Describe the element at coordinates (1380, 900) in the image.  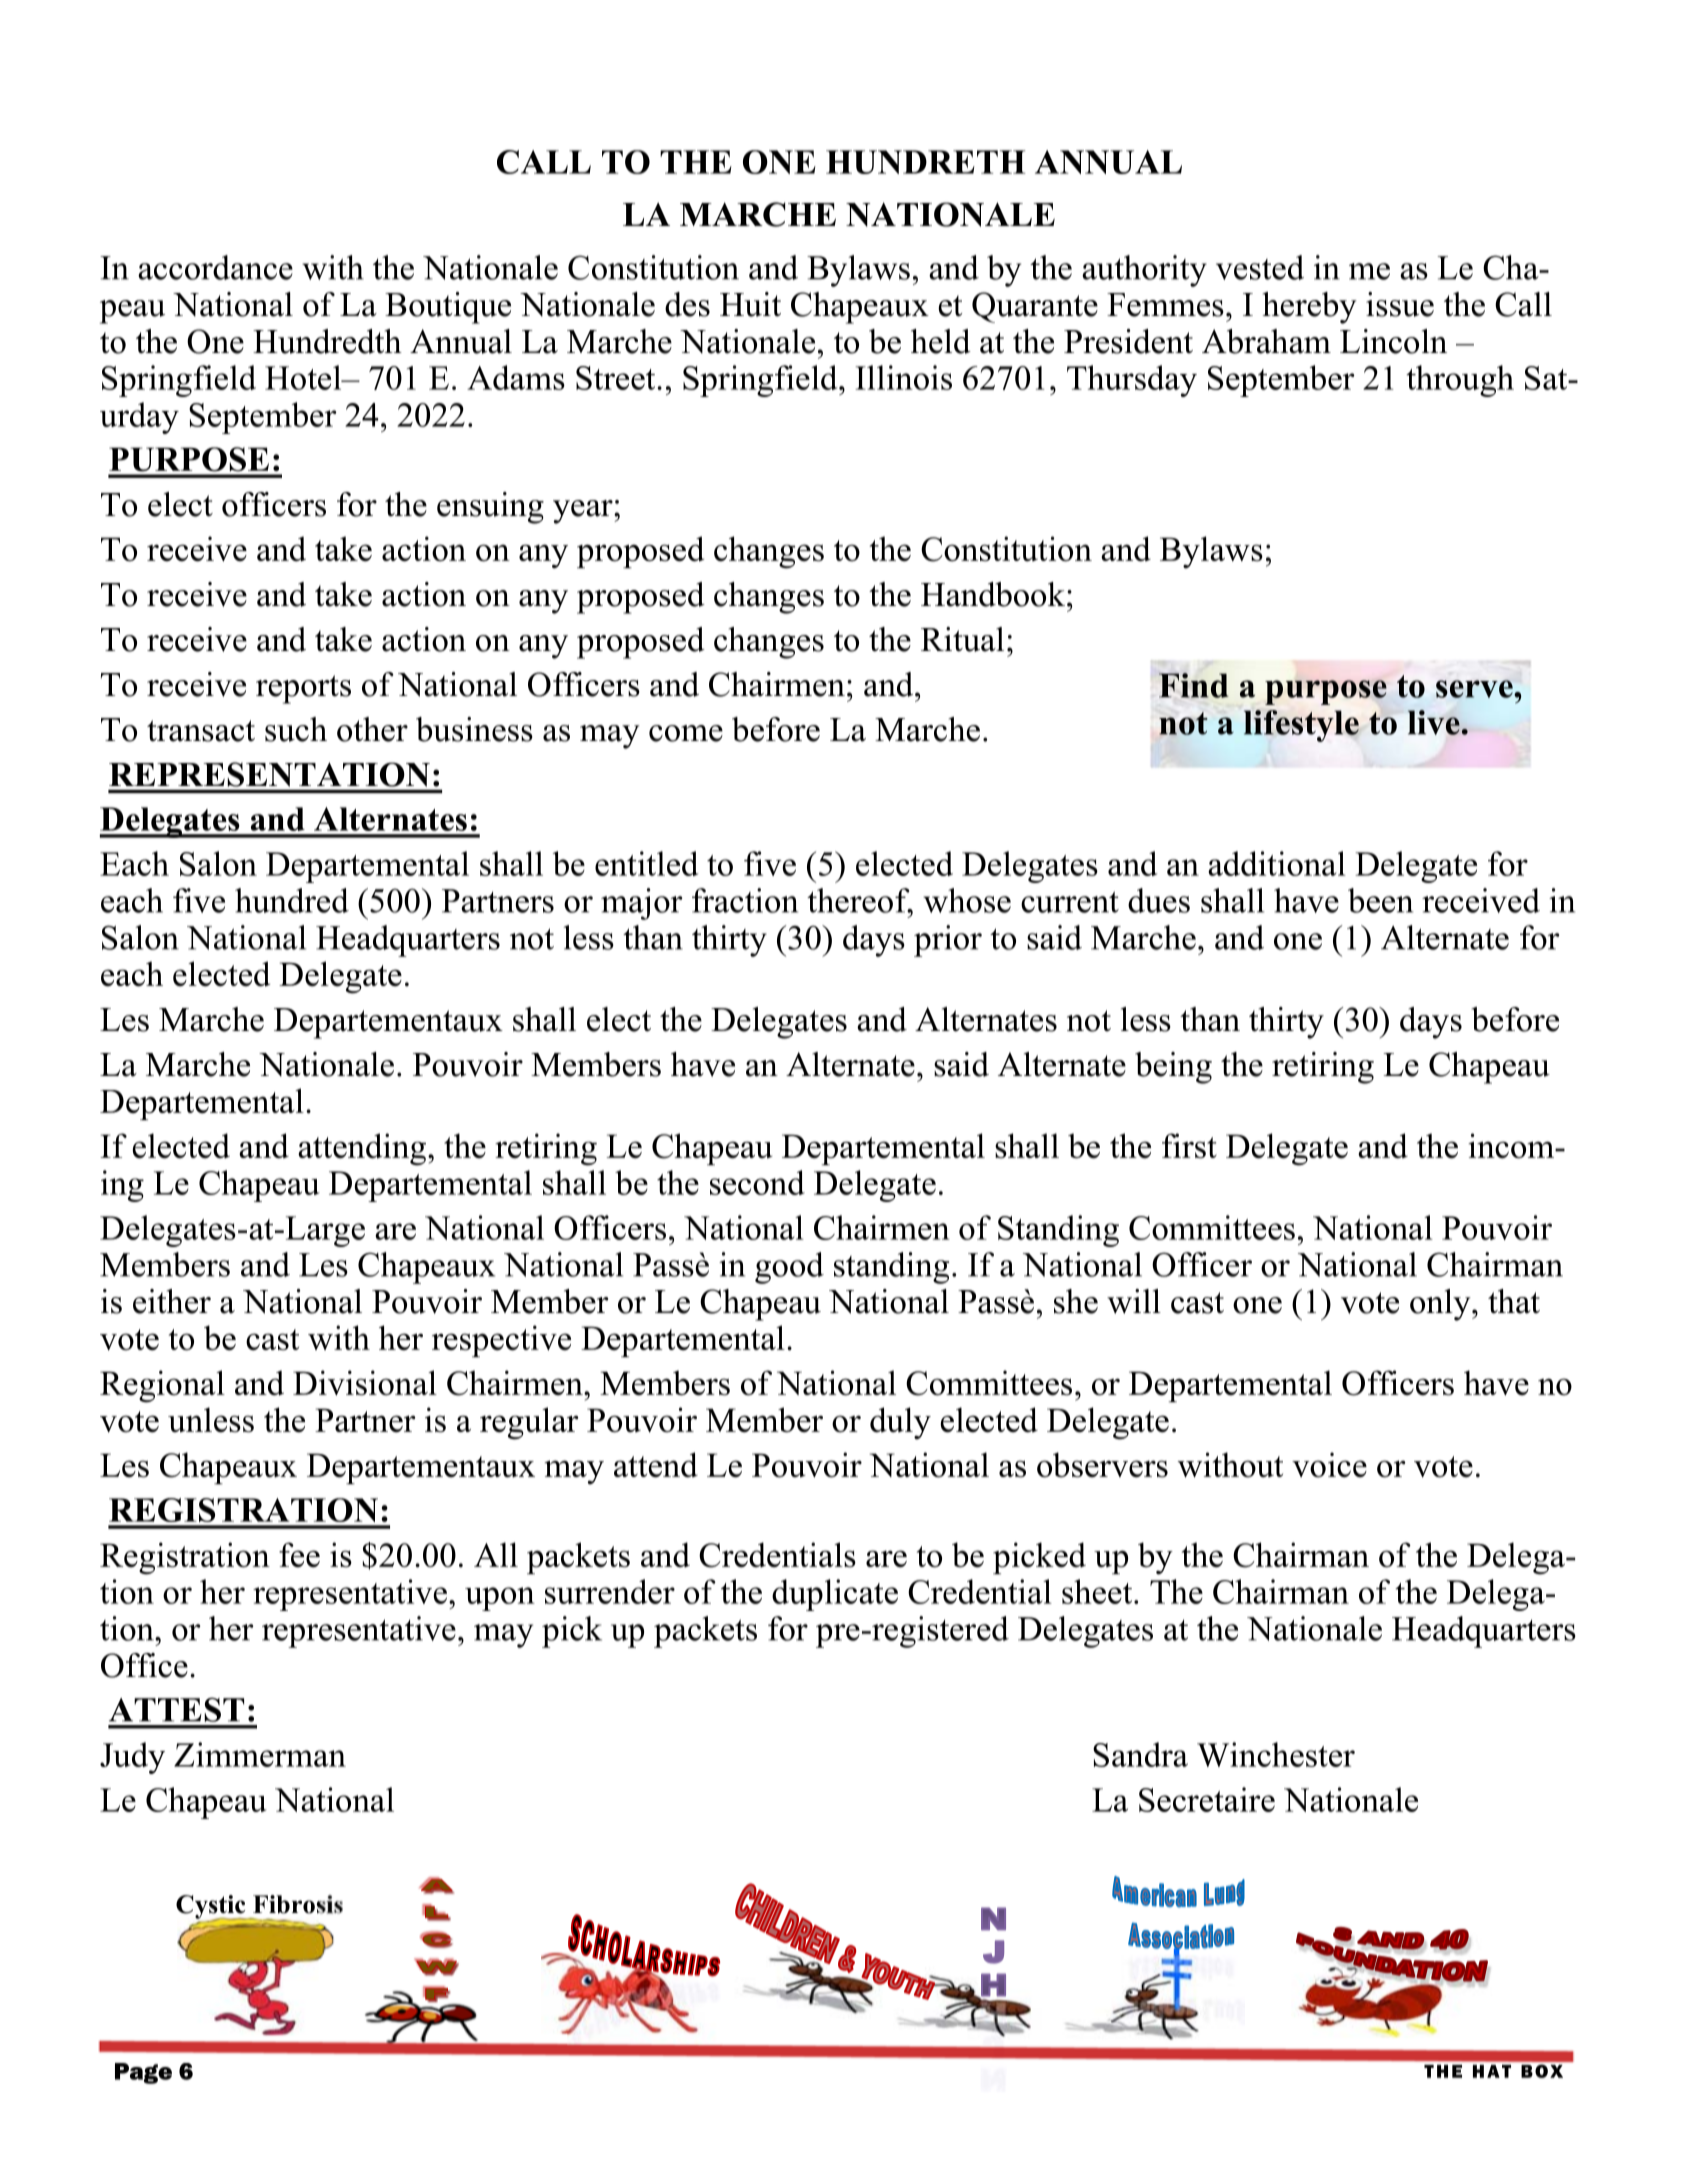
I see `been` at that location.
